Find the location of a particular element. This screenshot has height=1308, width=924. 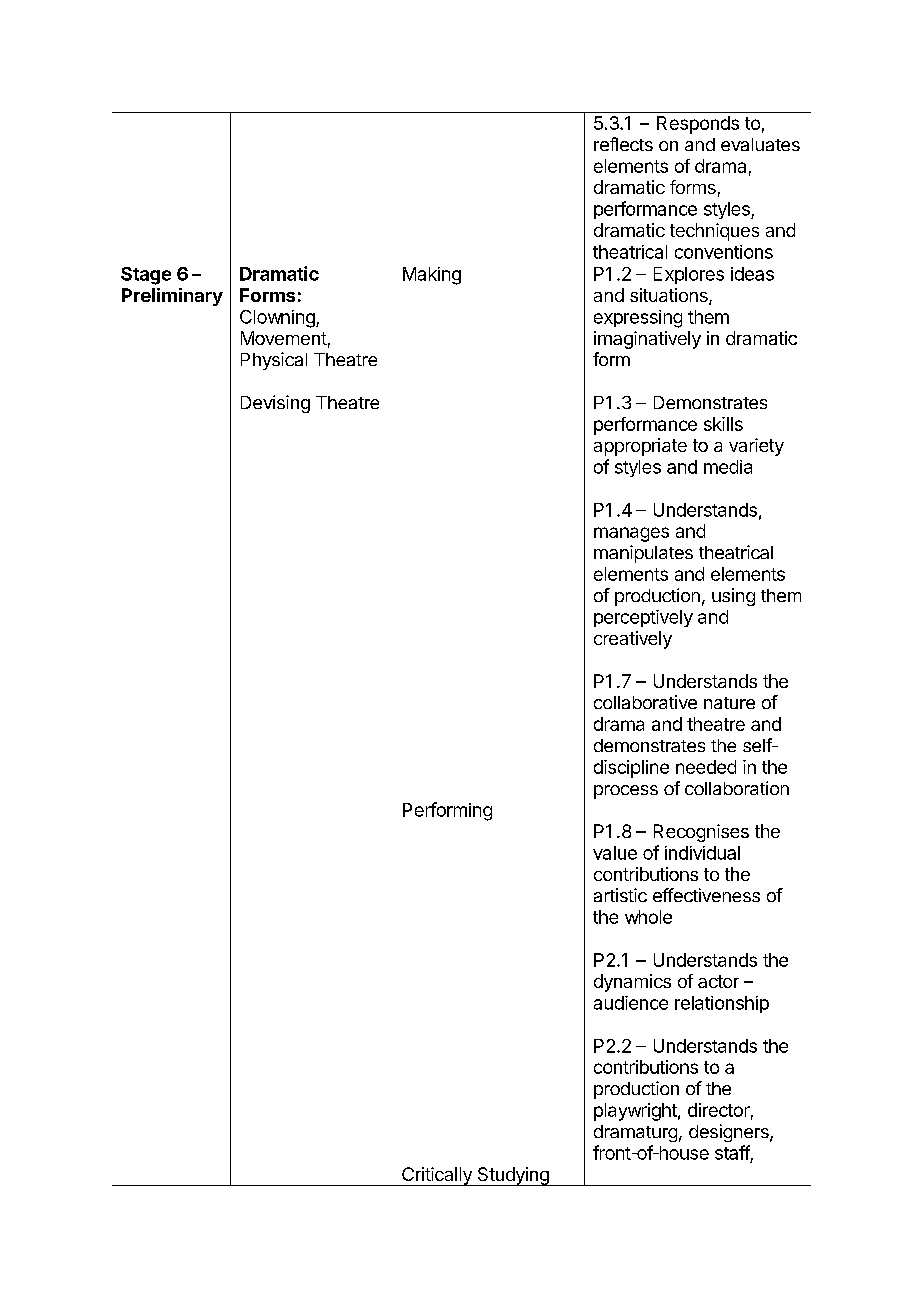

designers is located at coordinates (730, 1133).
